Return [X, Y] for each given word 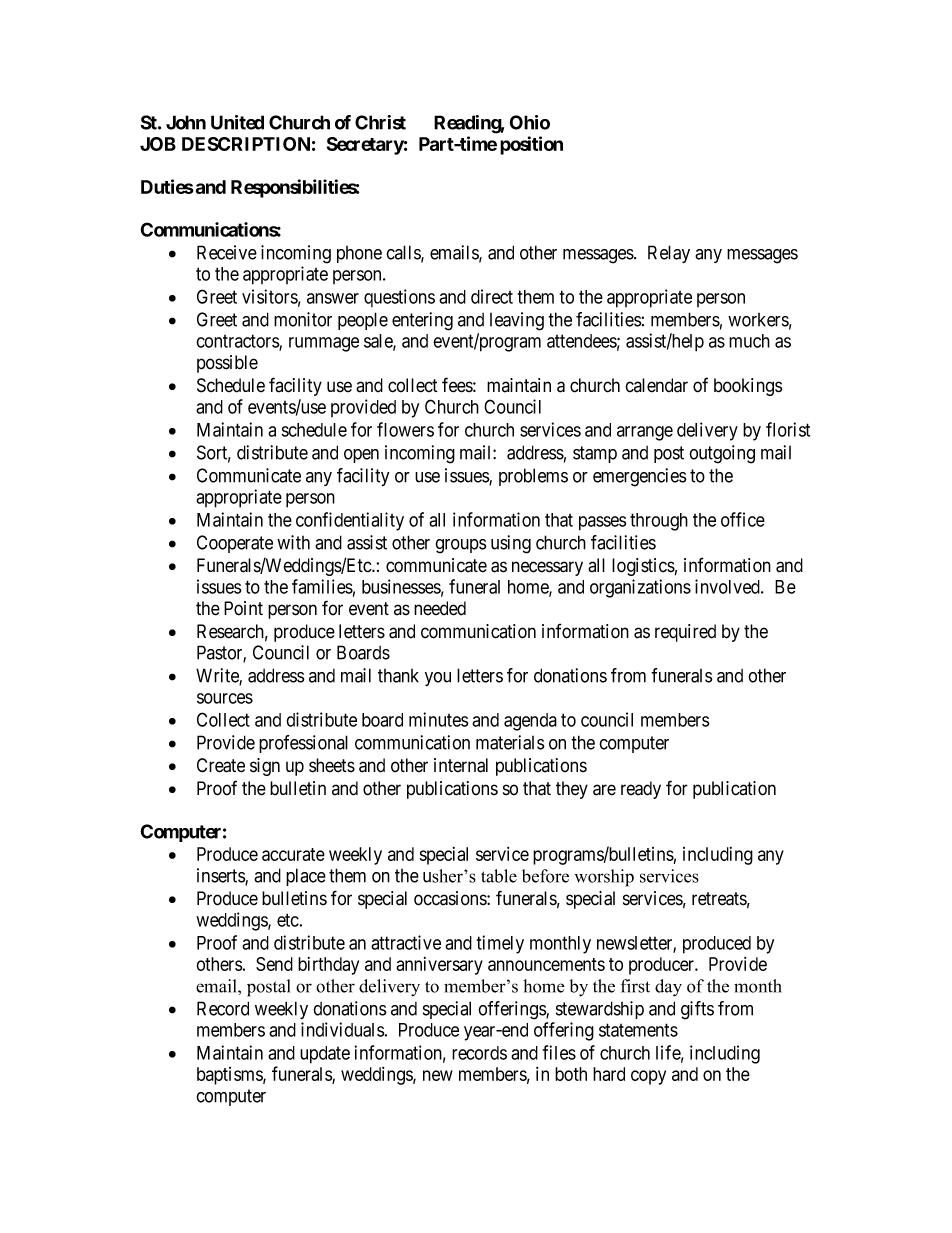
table [499, 876]
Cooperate [235, 544]
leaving [517, 321]
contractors [238, 342]
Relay [669, 254]
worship [604, 878]
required [685, 633]
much [749, 341]
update [325, 1055]
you [438, 679]
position [531, 145]
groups [461, 546]
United [237, 122]
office [743, 519]
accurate [293, 854]
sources [225, 698]
